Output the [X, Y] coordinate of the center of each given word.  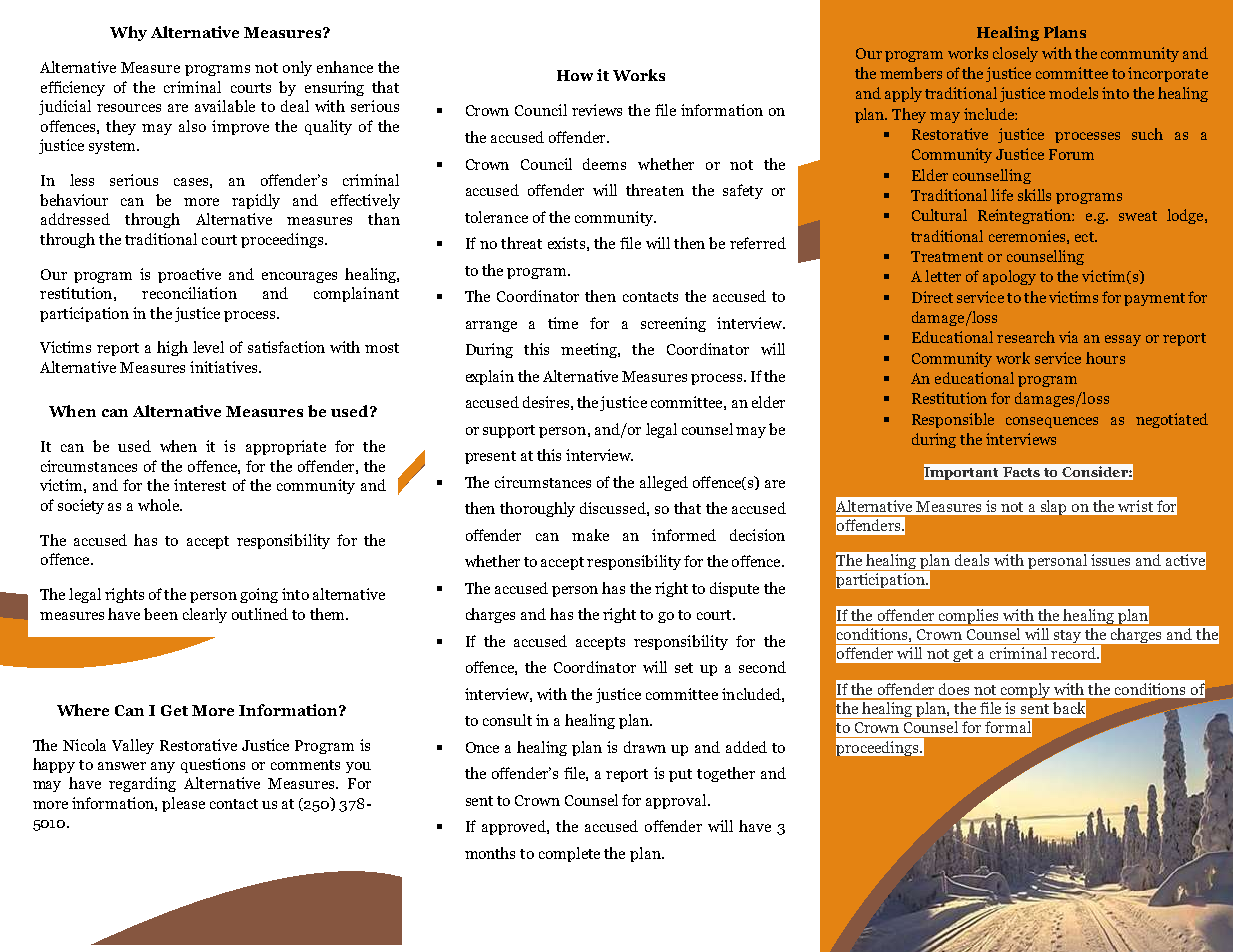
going [259, 595]
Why [128, 33]
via [1068, 337]
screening [673, 324]
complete [569, 854]
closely [1015, 54]
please [183, 804]
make [590, 535]
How [575, 75]
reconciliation [189, 293]
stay [1067, 637]
